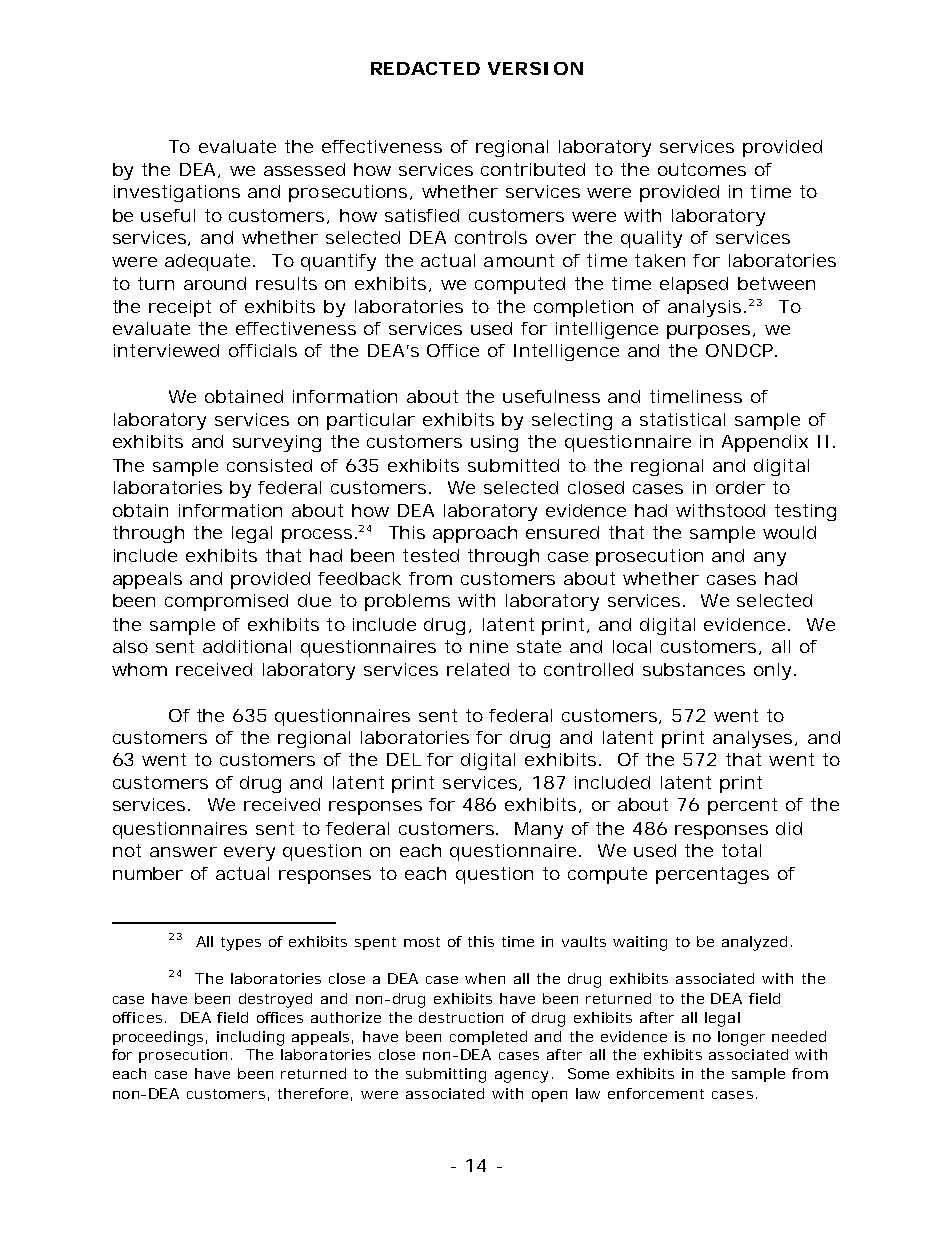 The width and height of the screenshot is (952, 1233). What do you see at coordinates (702, 169) in the screenshot?
I see `outcomes` at bounding box center [702, 169].
